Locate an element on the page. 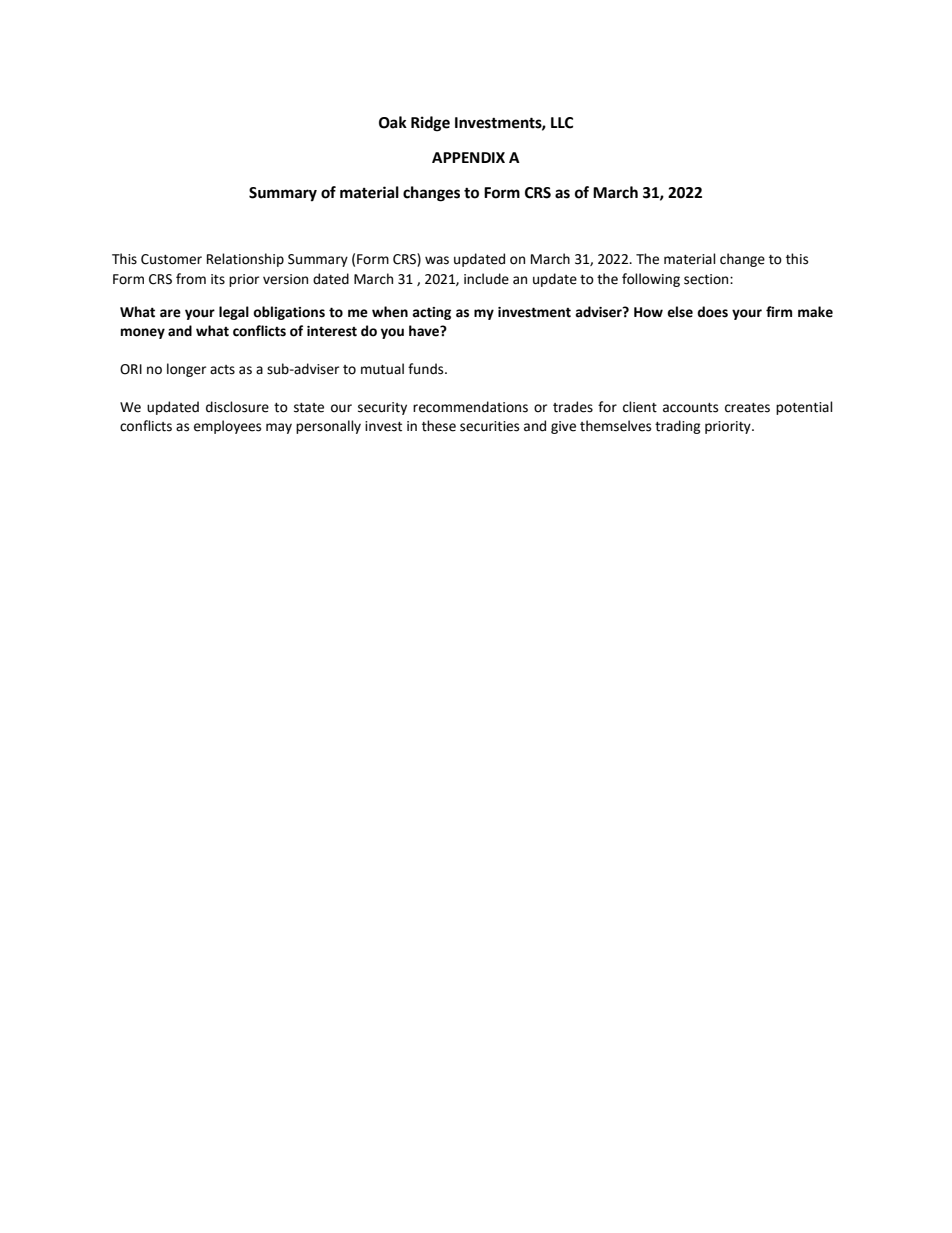  does is located at coordinates (712, 312).
